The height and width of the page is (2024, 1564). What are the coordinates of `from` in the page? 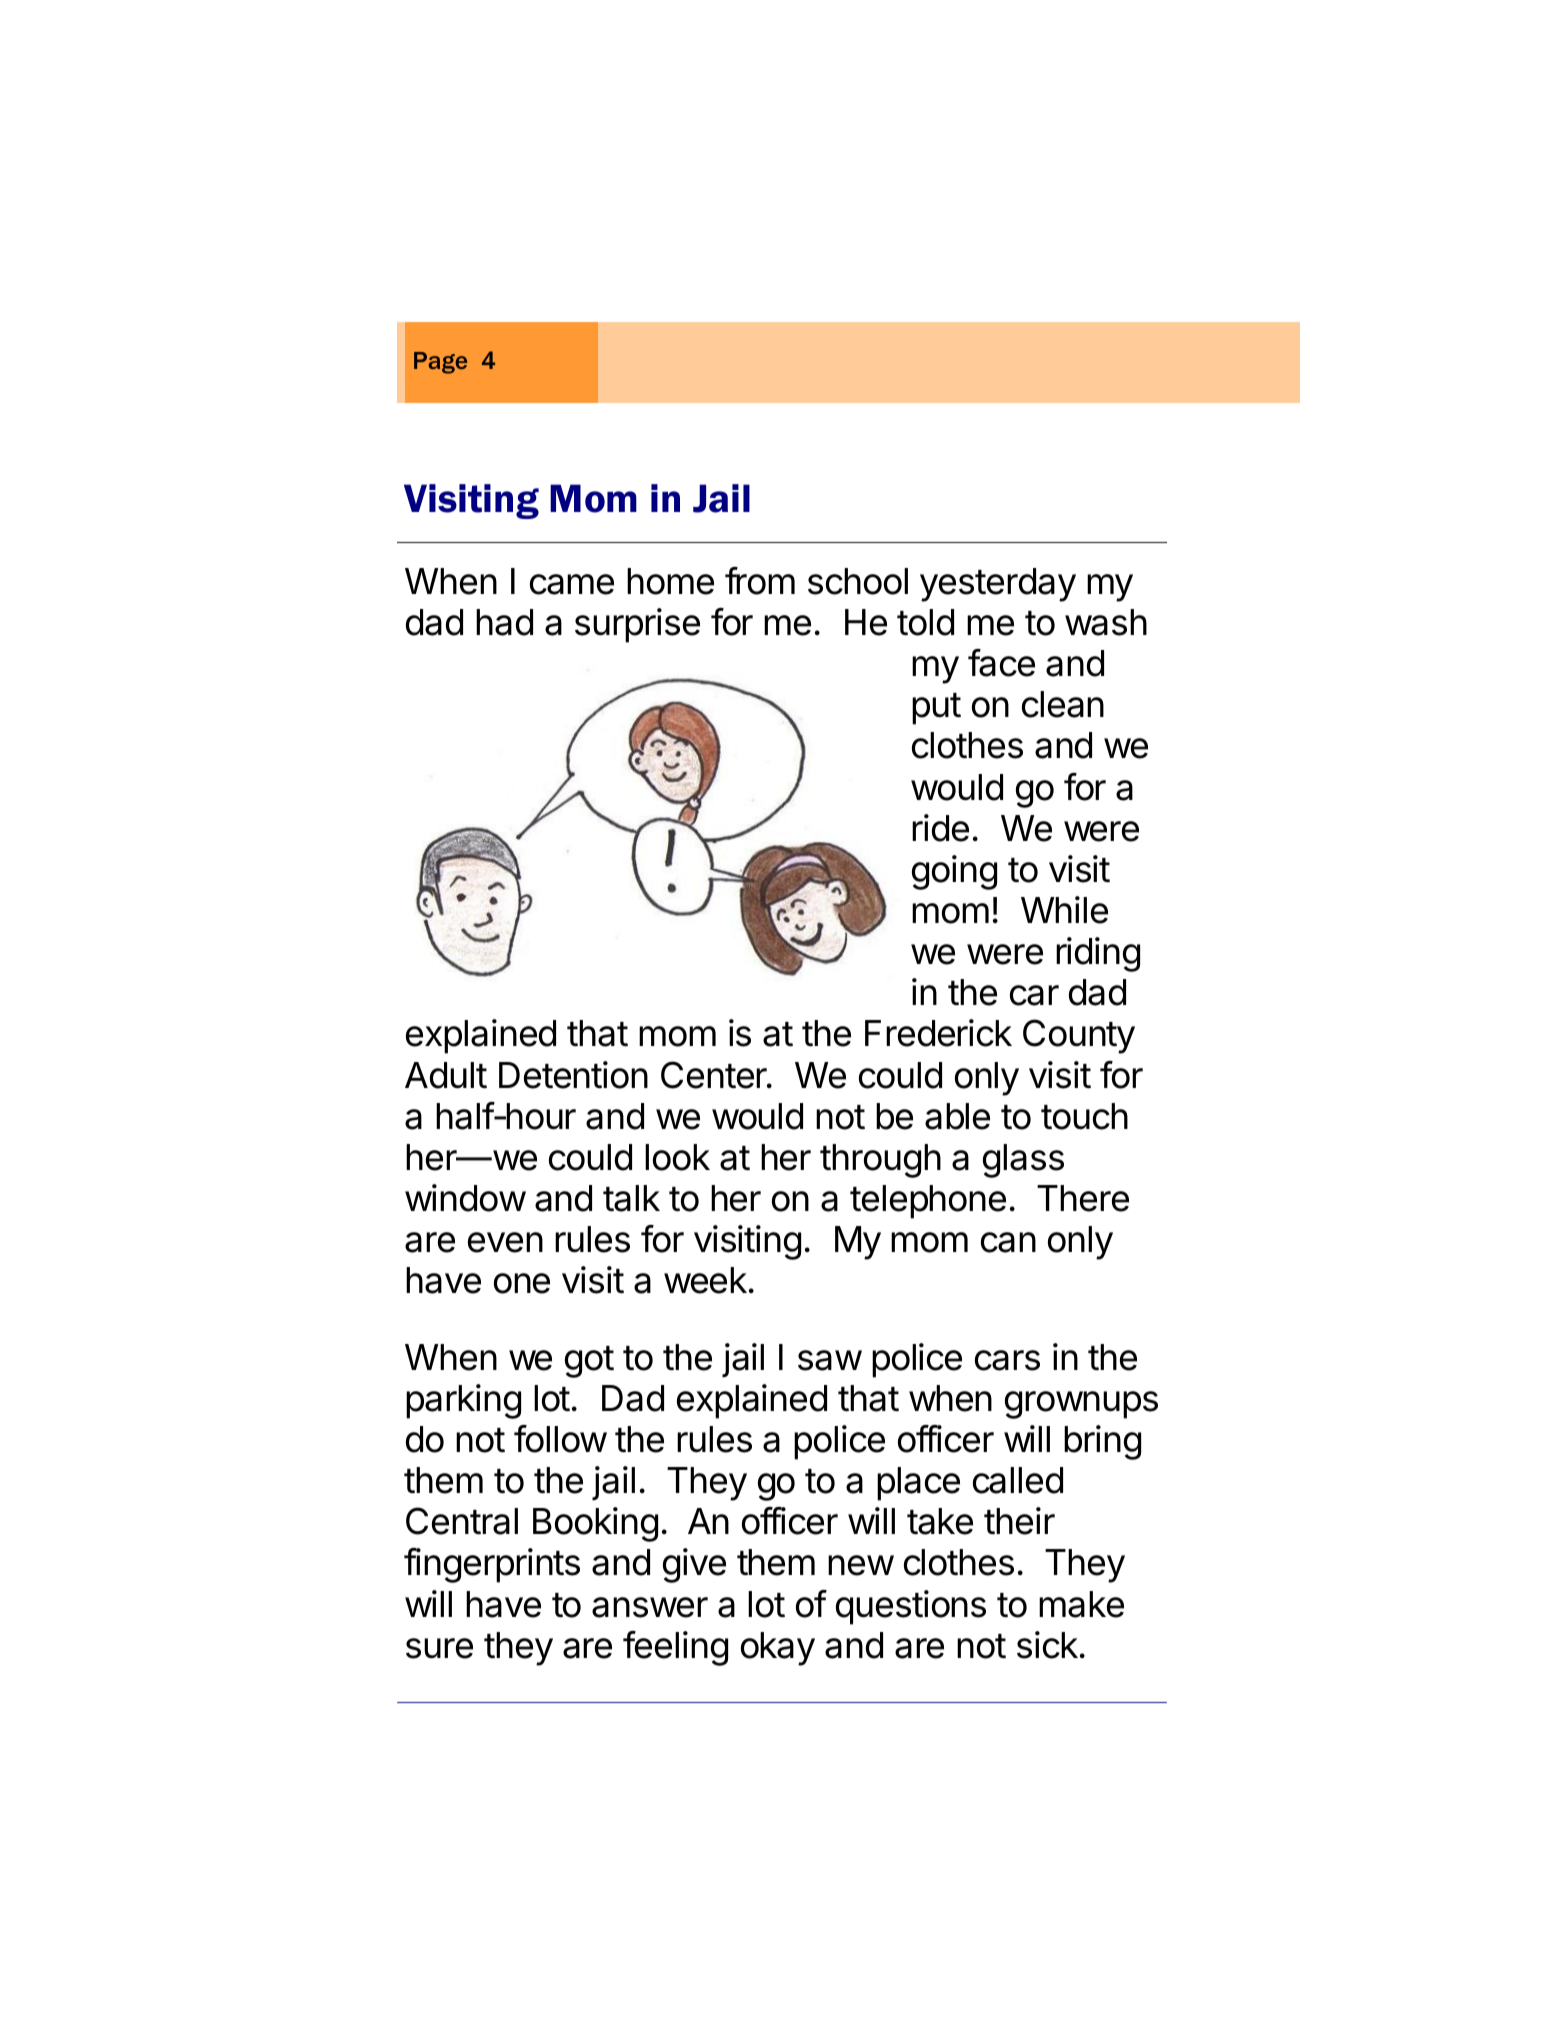 It's located at (760, 581).
